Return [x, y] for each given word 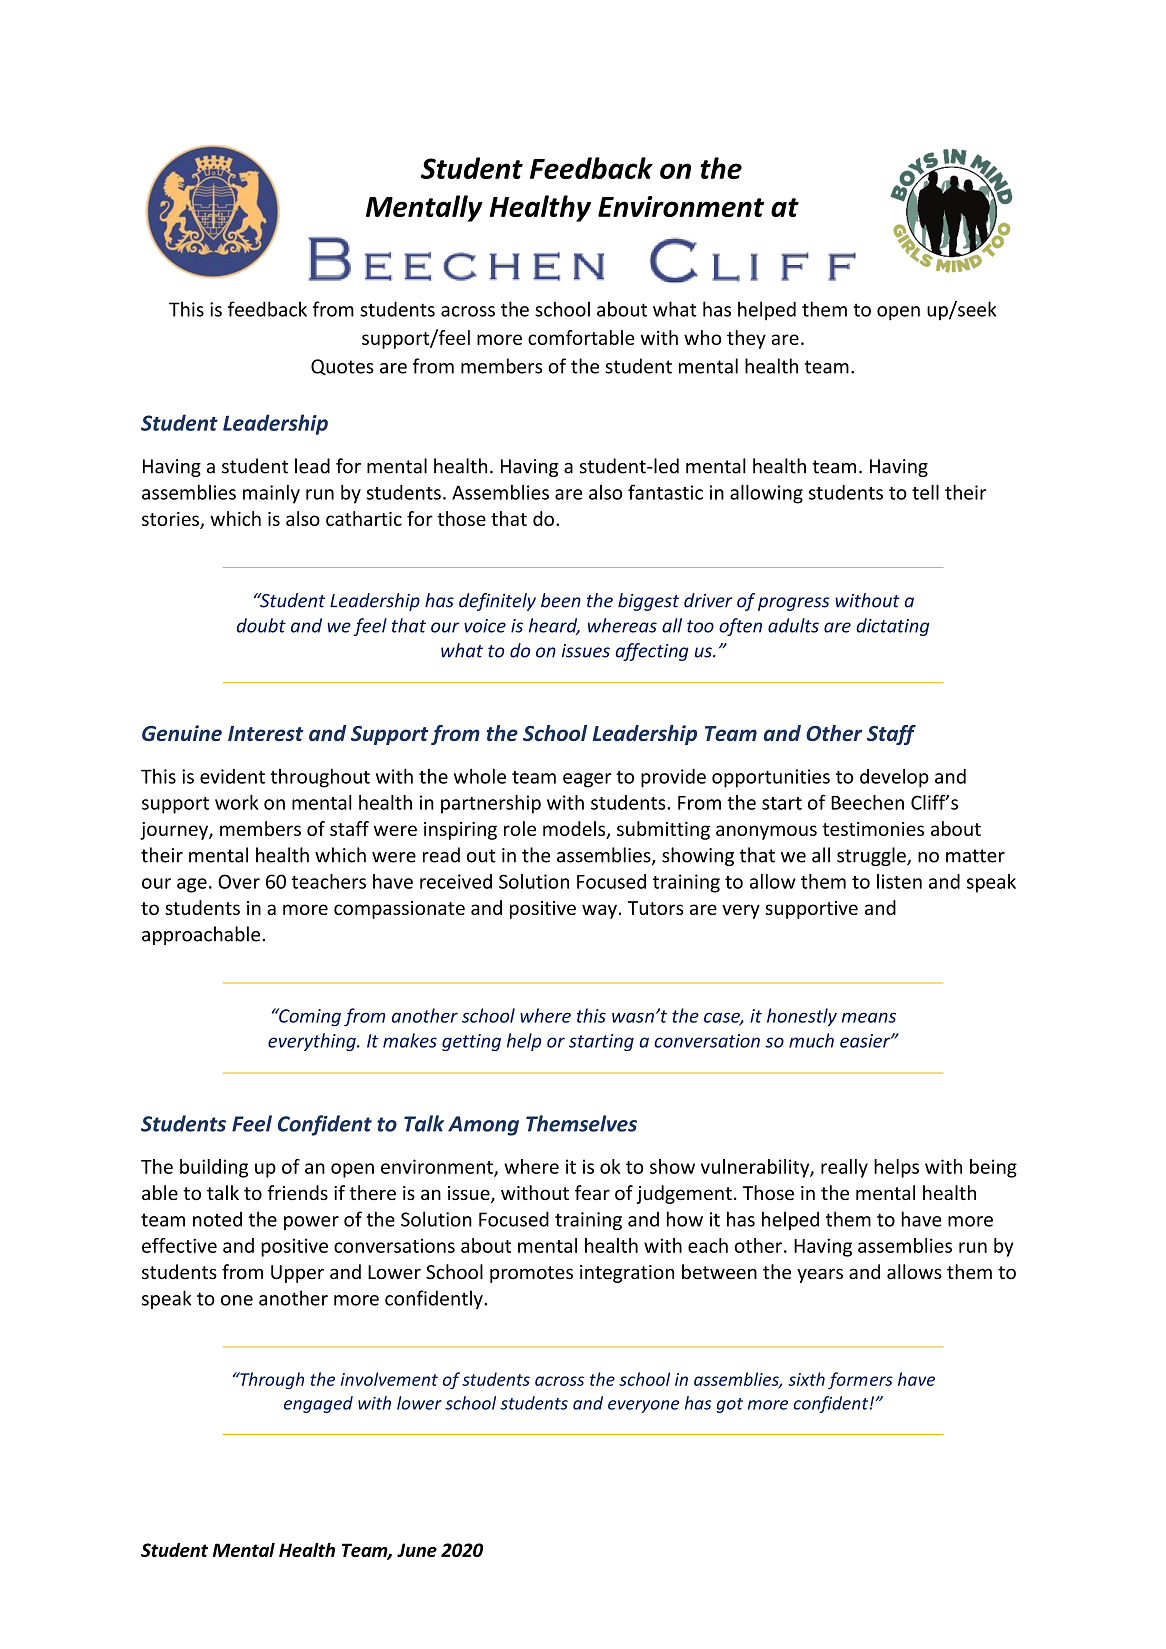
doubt [261, 625]
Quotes [342, 367]
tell [925, 492]
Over [239, 881]
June [417, 1550]
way [599, 911]
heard [554, 626]
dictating [892, 627]
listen [899, 881]
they [746, 339]
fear [592, 1192]
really [844, 1168]
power [311, 1223]
